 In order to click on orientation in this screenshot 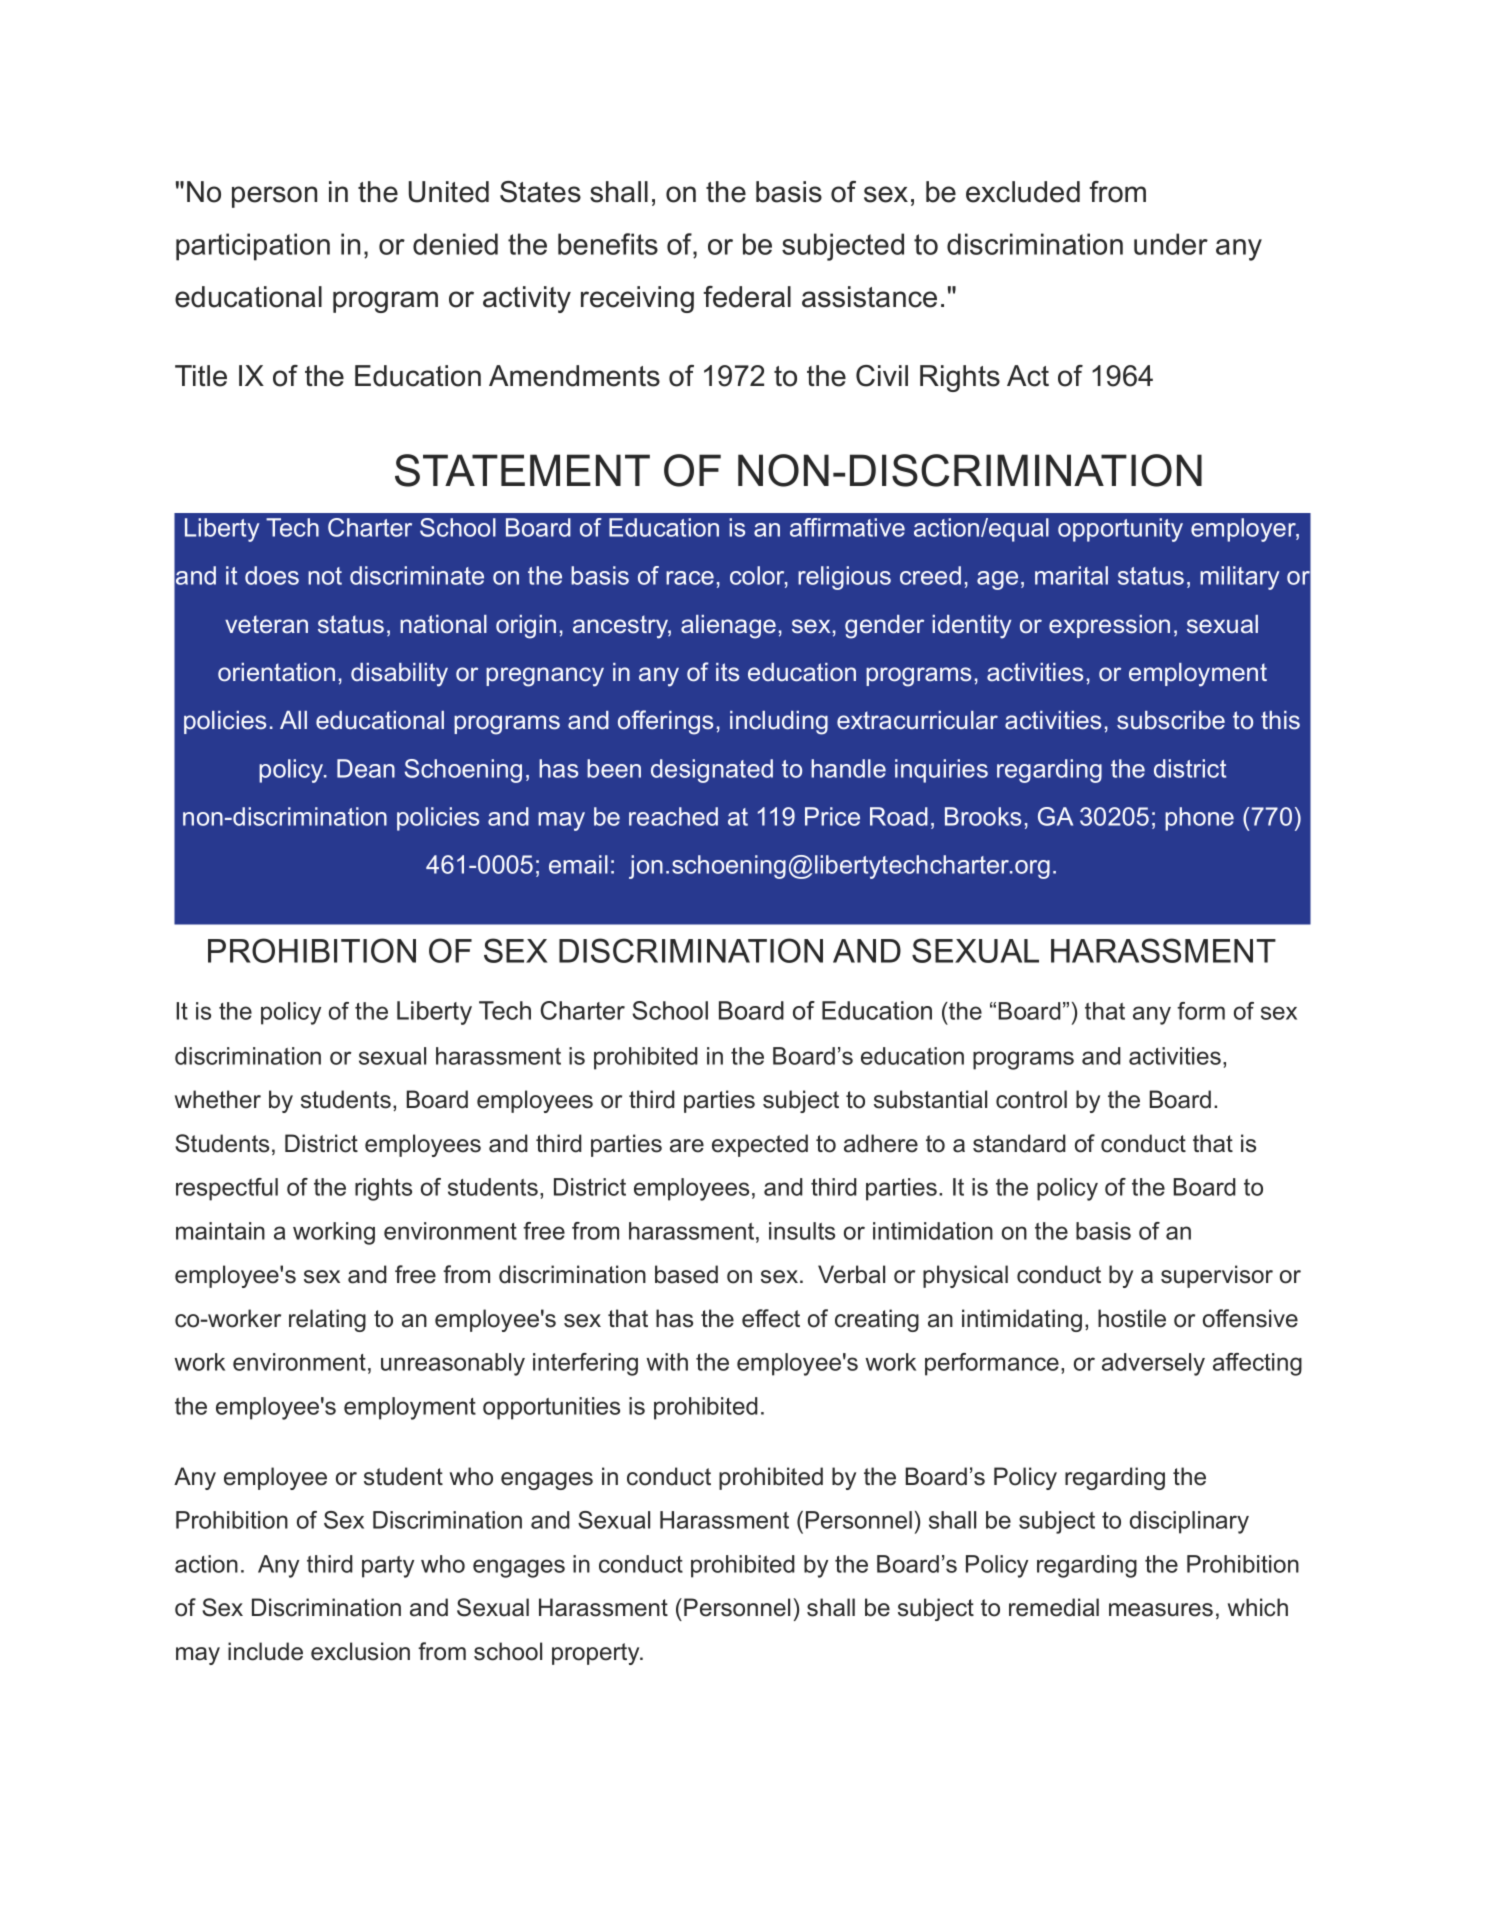, I will do `click(276, 672)`.
